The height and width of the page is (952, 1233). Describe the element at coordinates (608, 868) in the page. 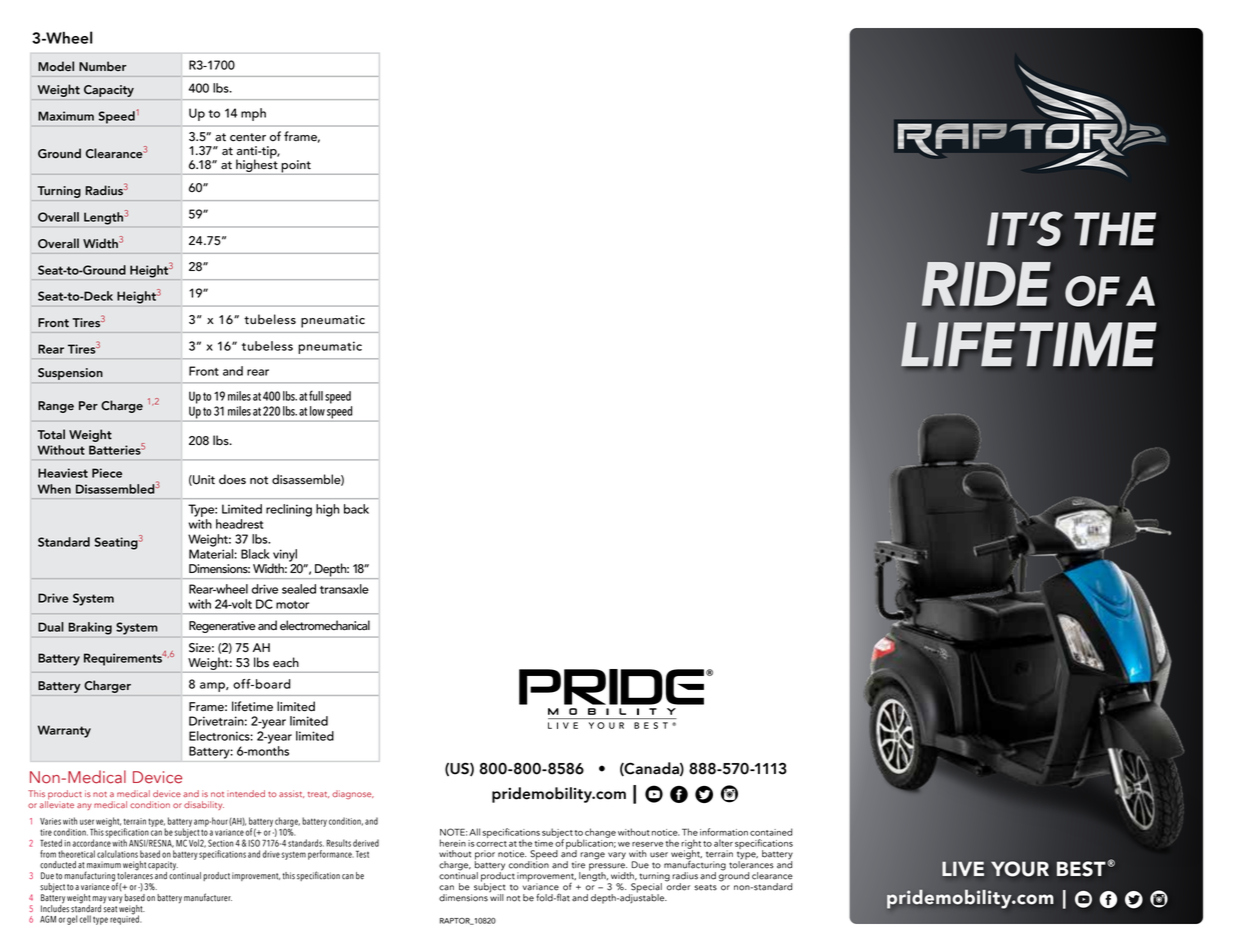

I see `pressure` at that location.
